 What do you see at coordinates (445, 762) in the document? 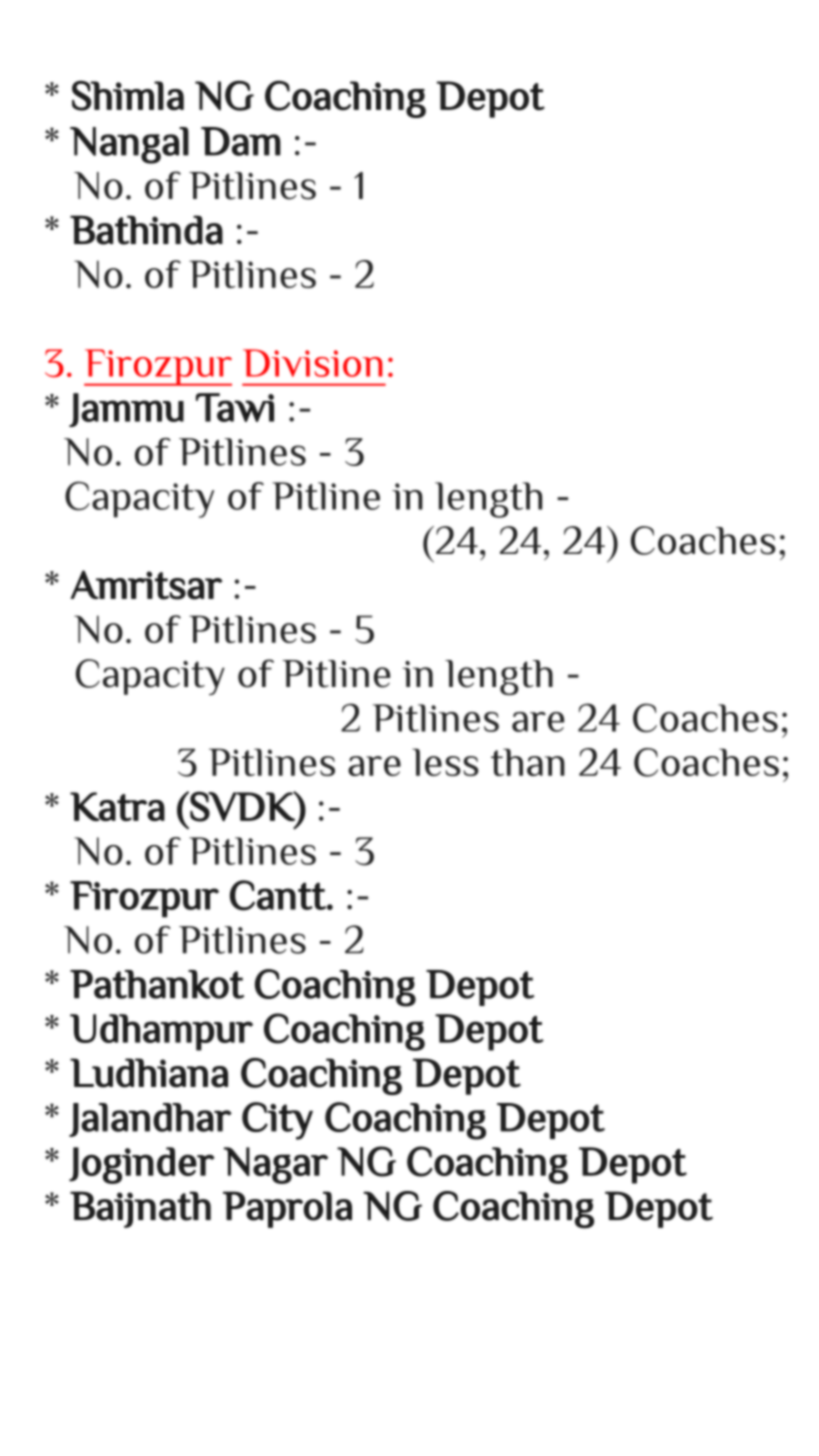
I see `less` at bounding box center [445, 762].
